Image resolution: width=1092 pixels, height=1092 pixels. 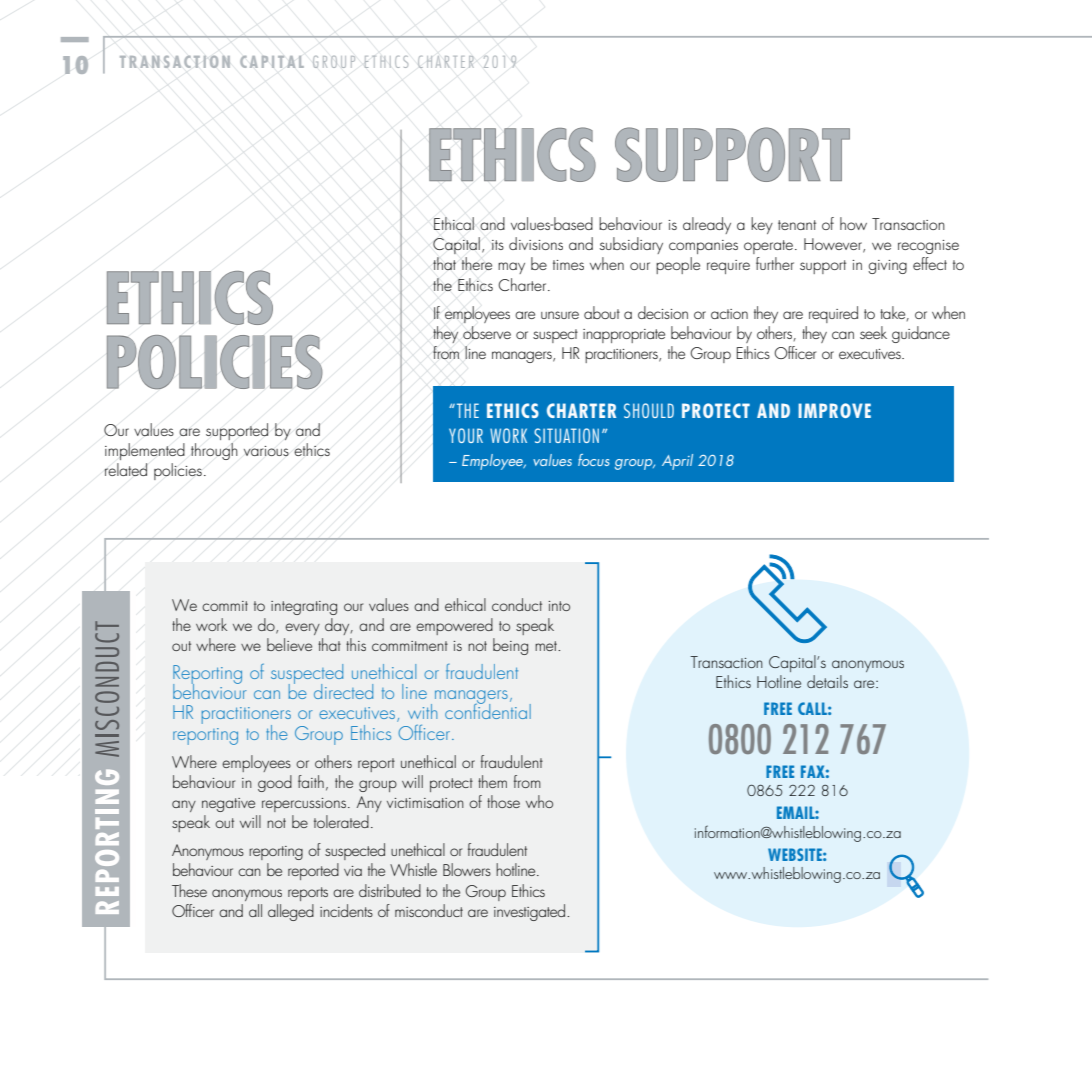 What do you see at coordinates (827, 681) in the screenshot?
I see `details` at bounding box center [827, 681].
